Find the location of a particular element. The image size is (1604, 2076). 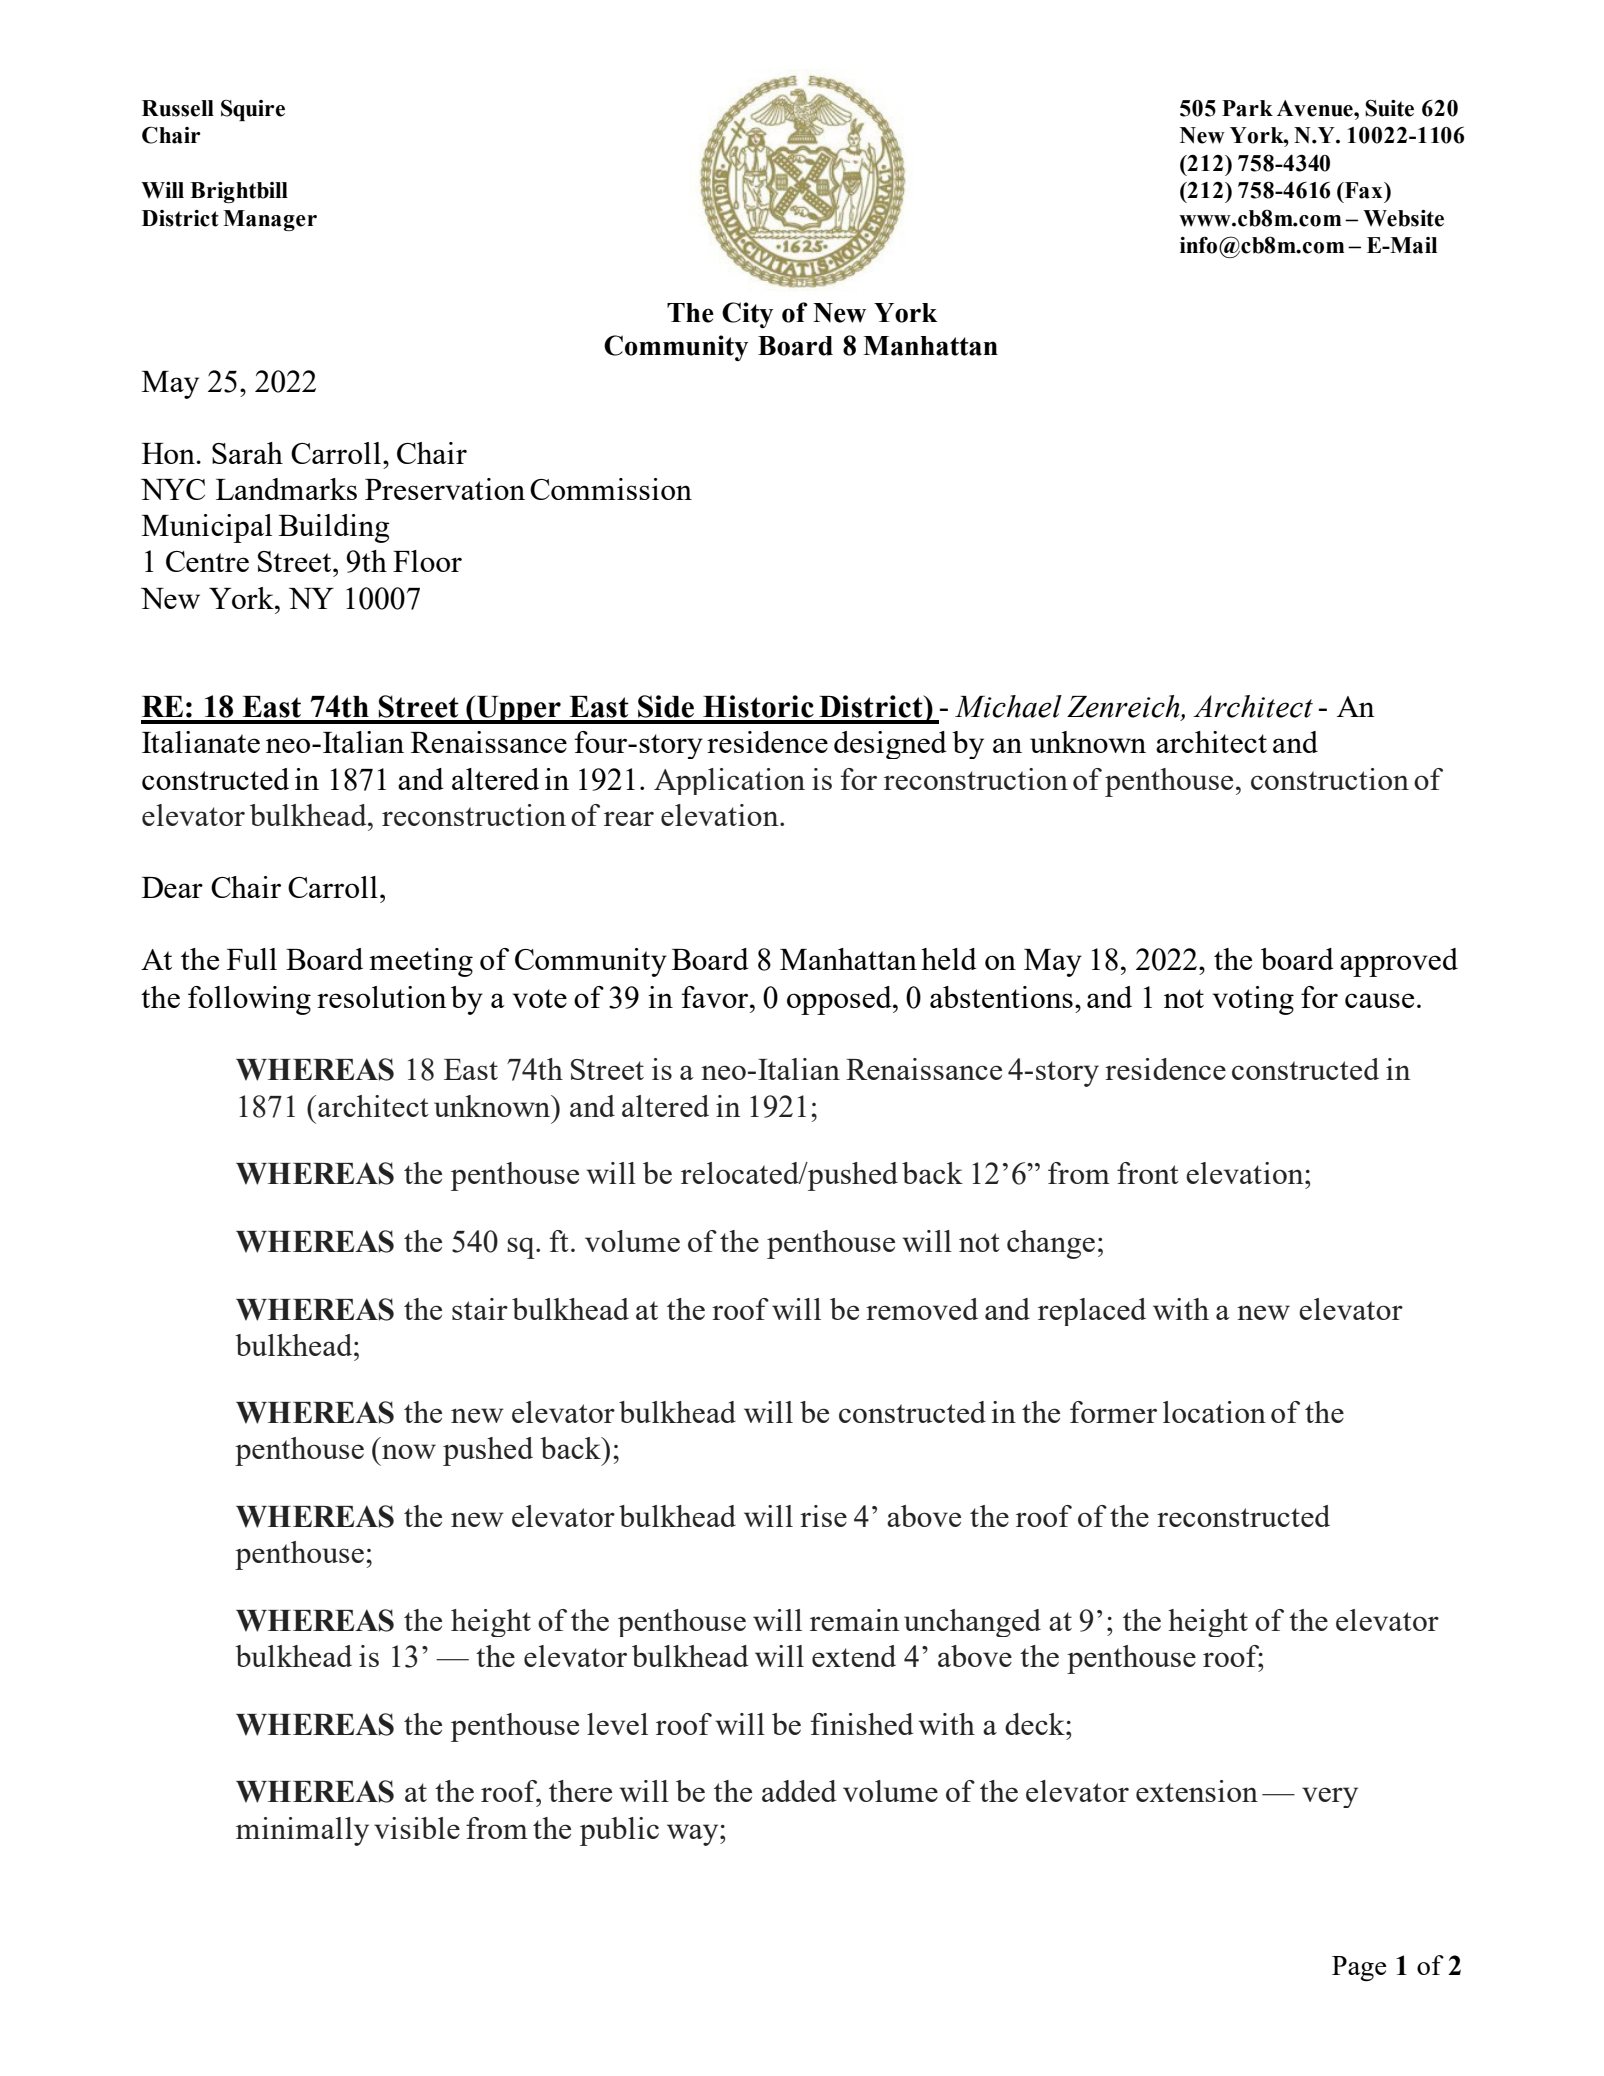

stair is located at coordinates (480, 1309).
